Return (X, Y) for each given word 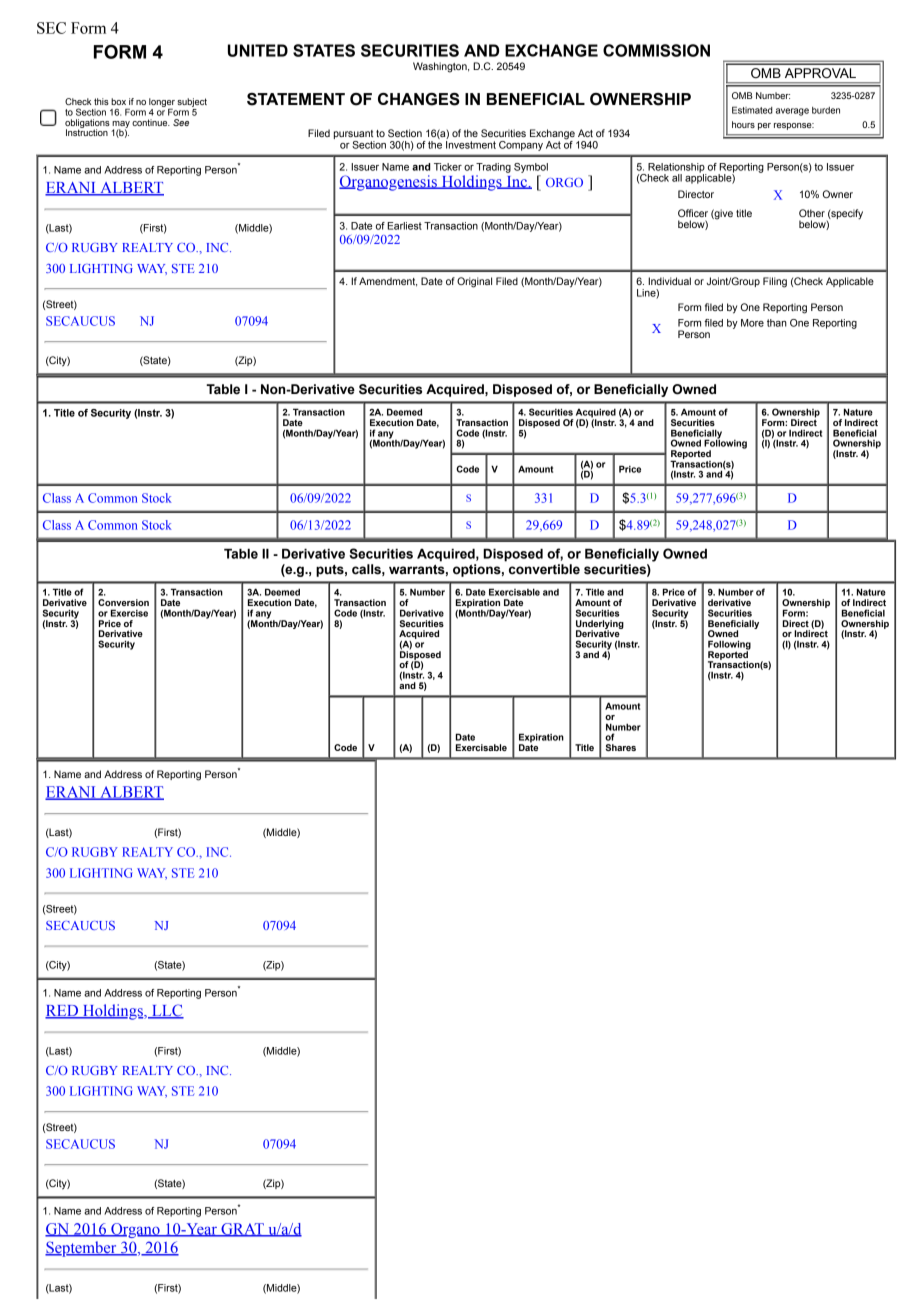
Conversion (123, 602)
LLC (167, 1011)
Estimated (752, 110)
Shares (620, 747)
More (752, 323)
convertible (544, 569)
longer (162, 103)
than (777, 323)
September (82, 1249)
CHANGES (419, 99)
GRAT (242, 1230)
